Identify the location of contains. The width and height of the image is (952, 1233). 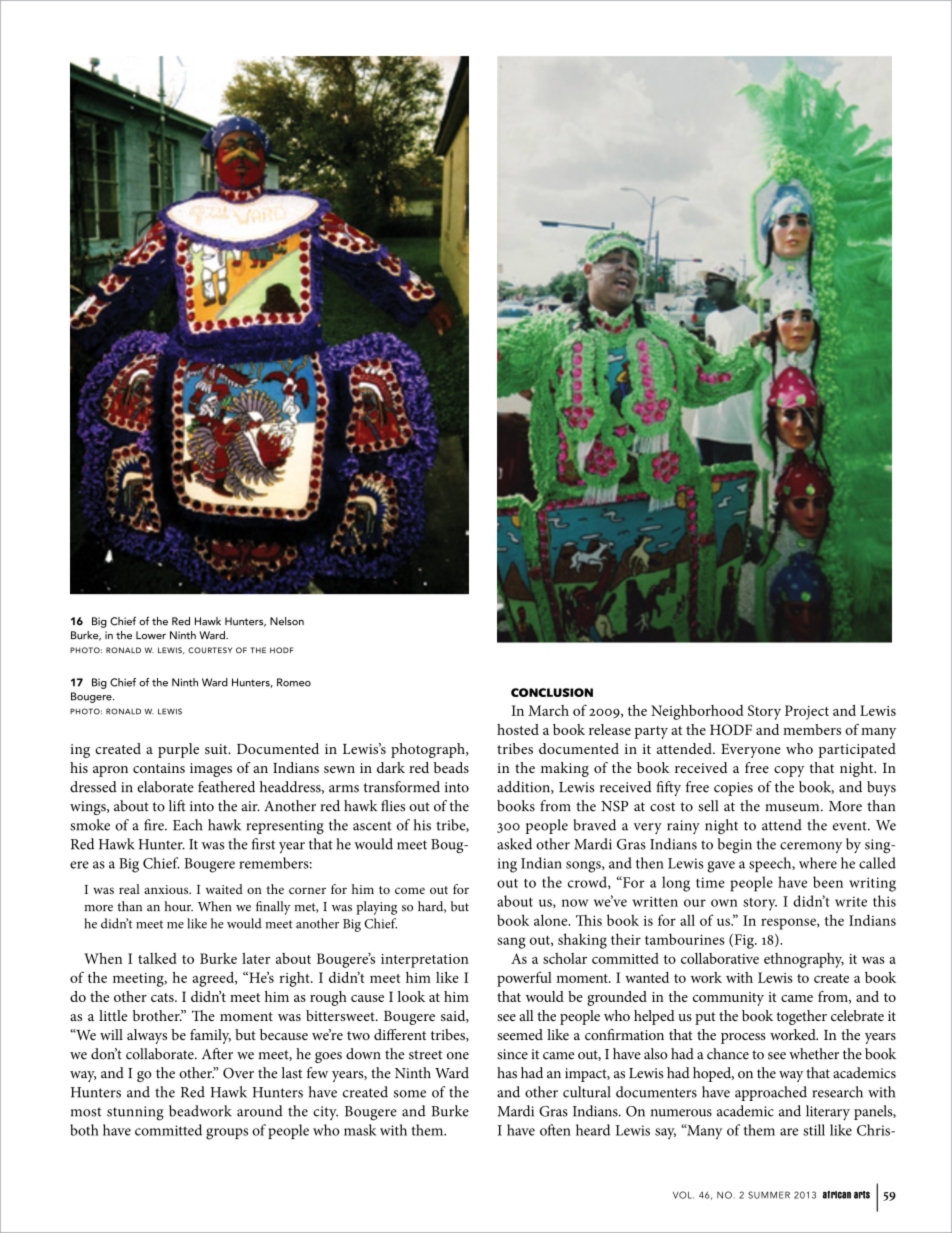
(159, 768).
